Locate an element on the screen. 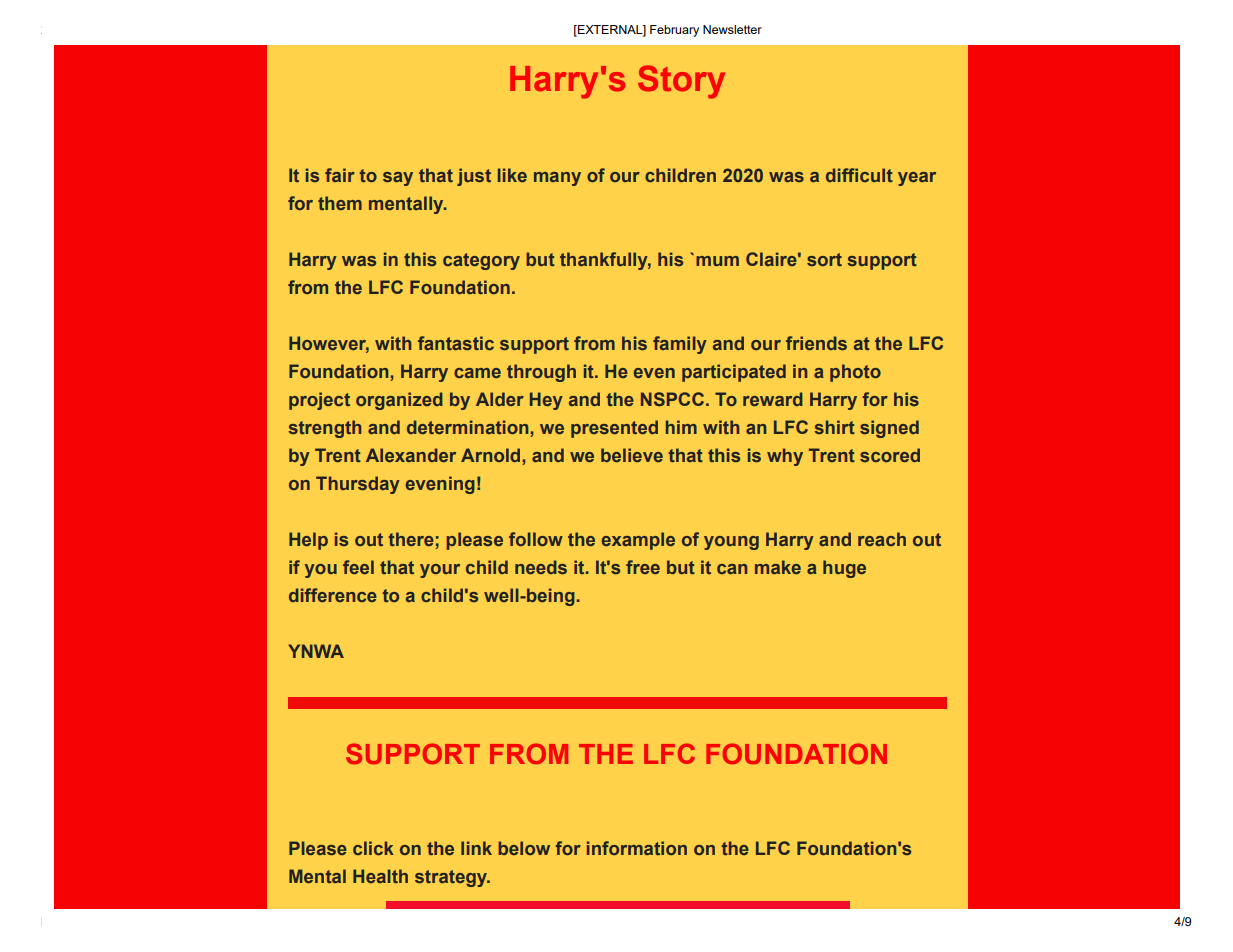 This screenshot has height=952, width=1233. fair is located at coordinates (340, 175).
